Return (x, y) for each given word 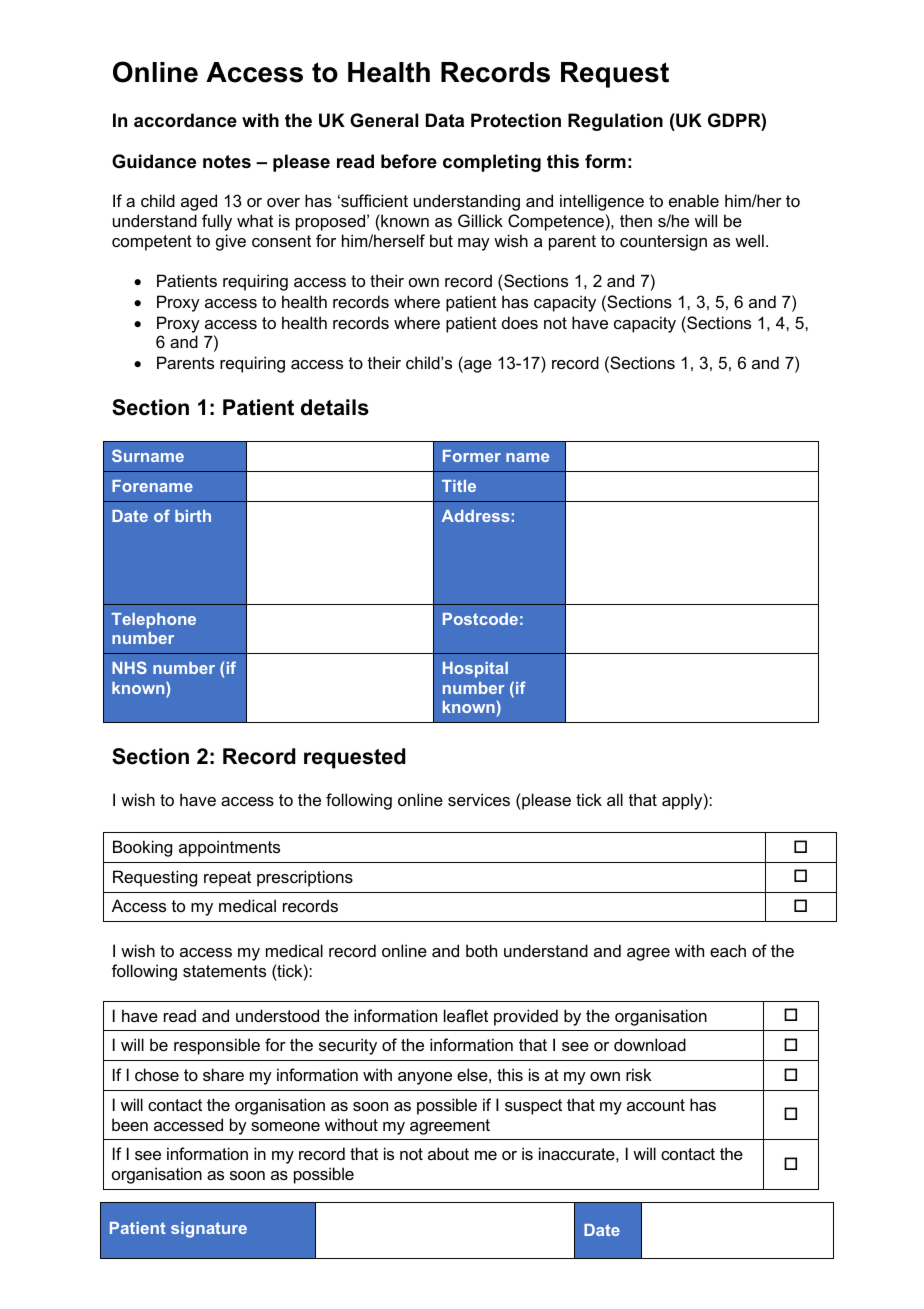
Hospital (475, 670)
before (409, 161)
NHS (129, 667)
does (520, 322)
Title (459, 486)
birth (193, 516)
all (615, 799)
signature (209, 1230)
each (728, 950)
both (481, 950)
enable (694, 200)
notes (227, 162)
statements (224, 971)
